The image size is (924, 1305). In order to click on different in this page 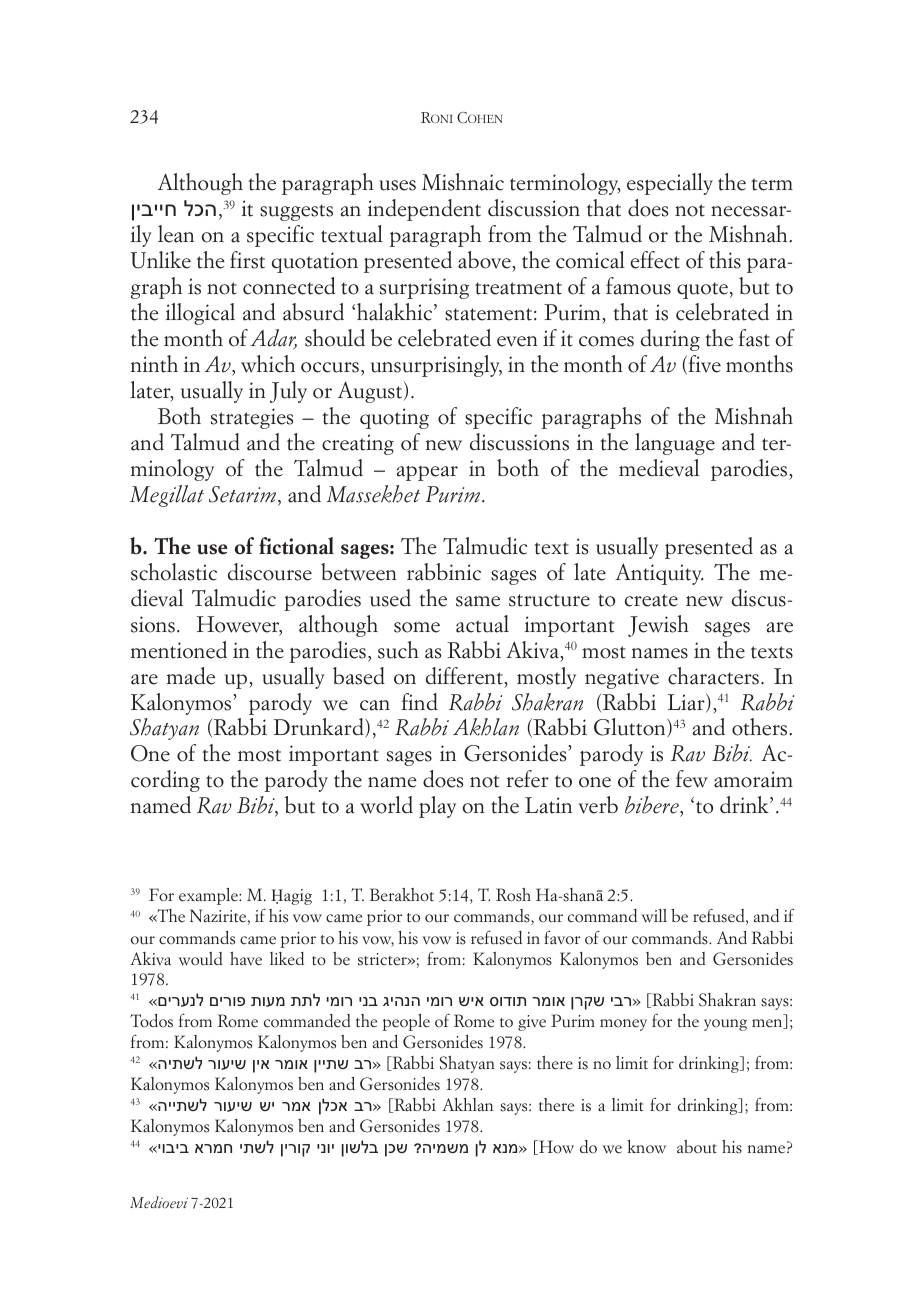, I will do `click(465, 676)`.
